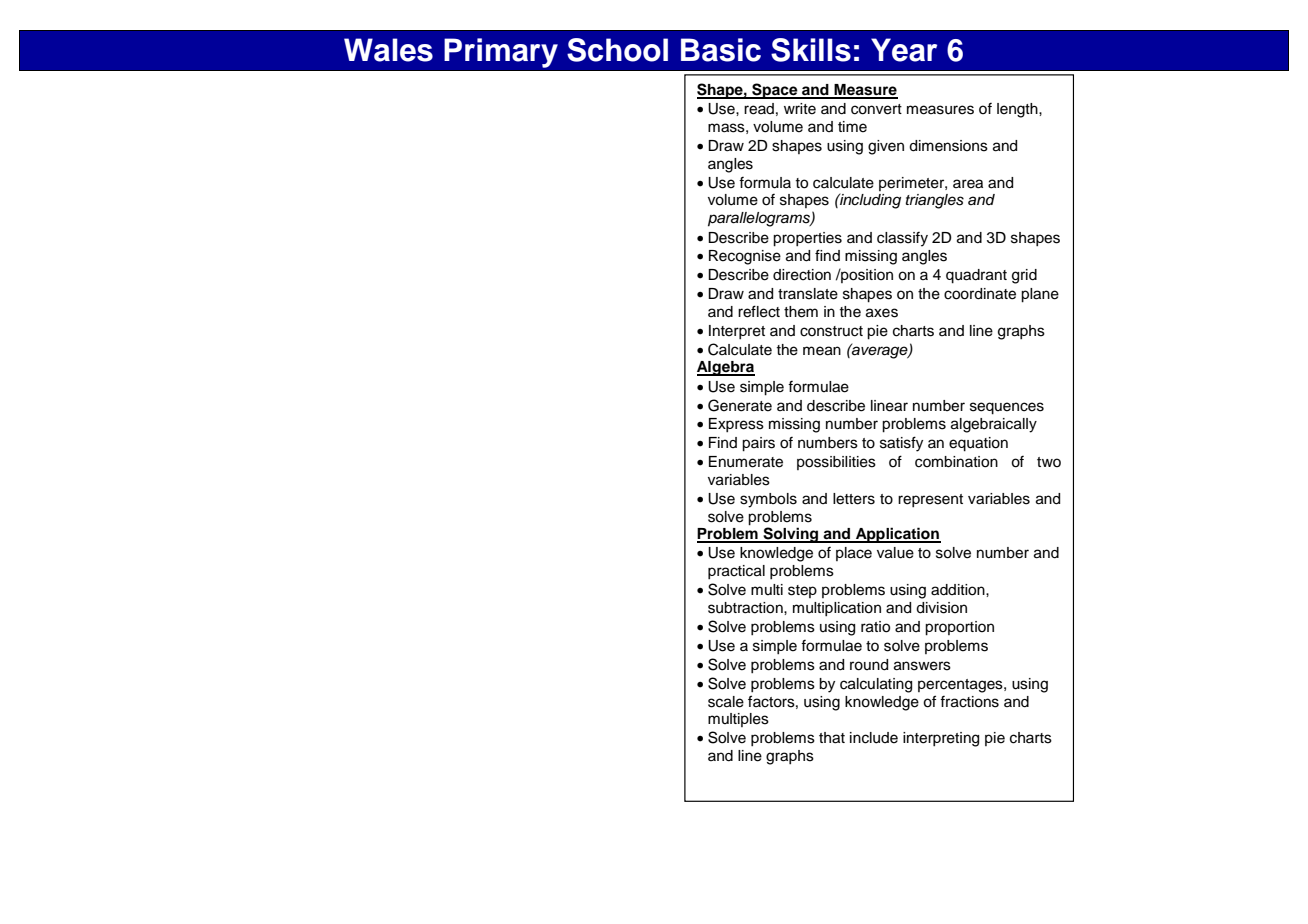  Describe the element at coordinates (740, 405) in the screenshot. I see `Generate` at that location.
